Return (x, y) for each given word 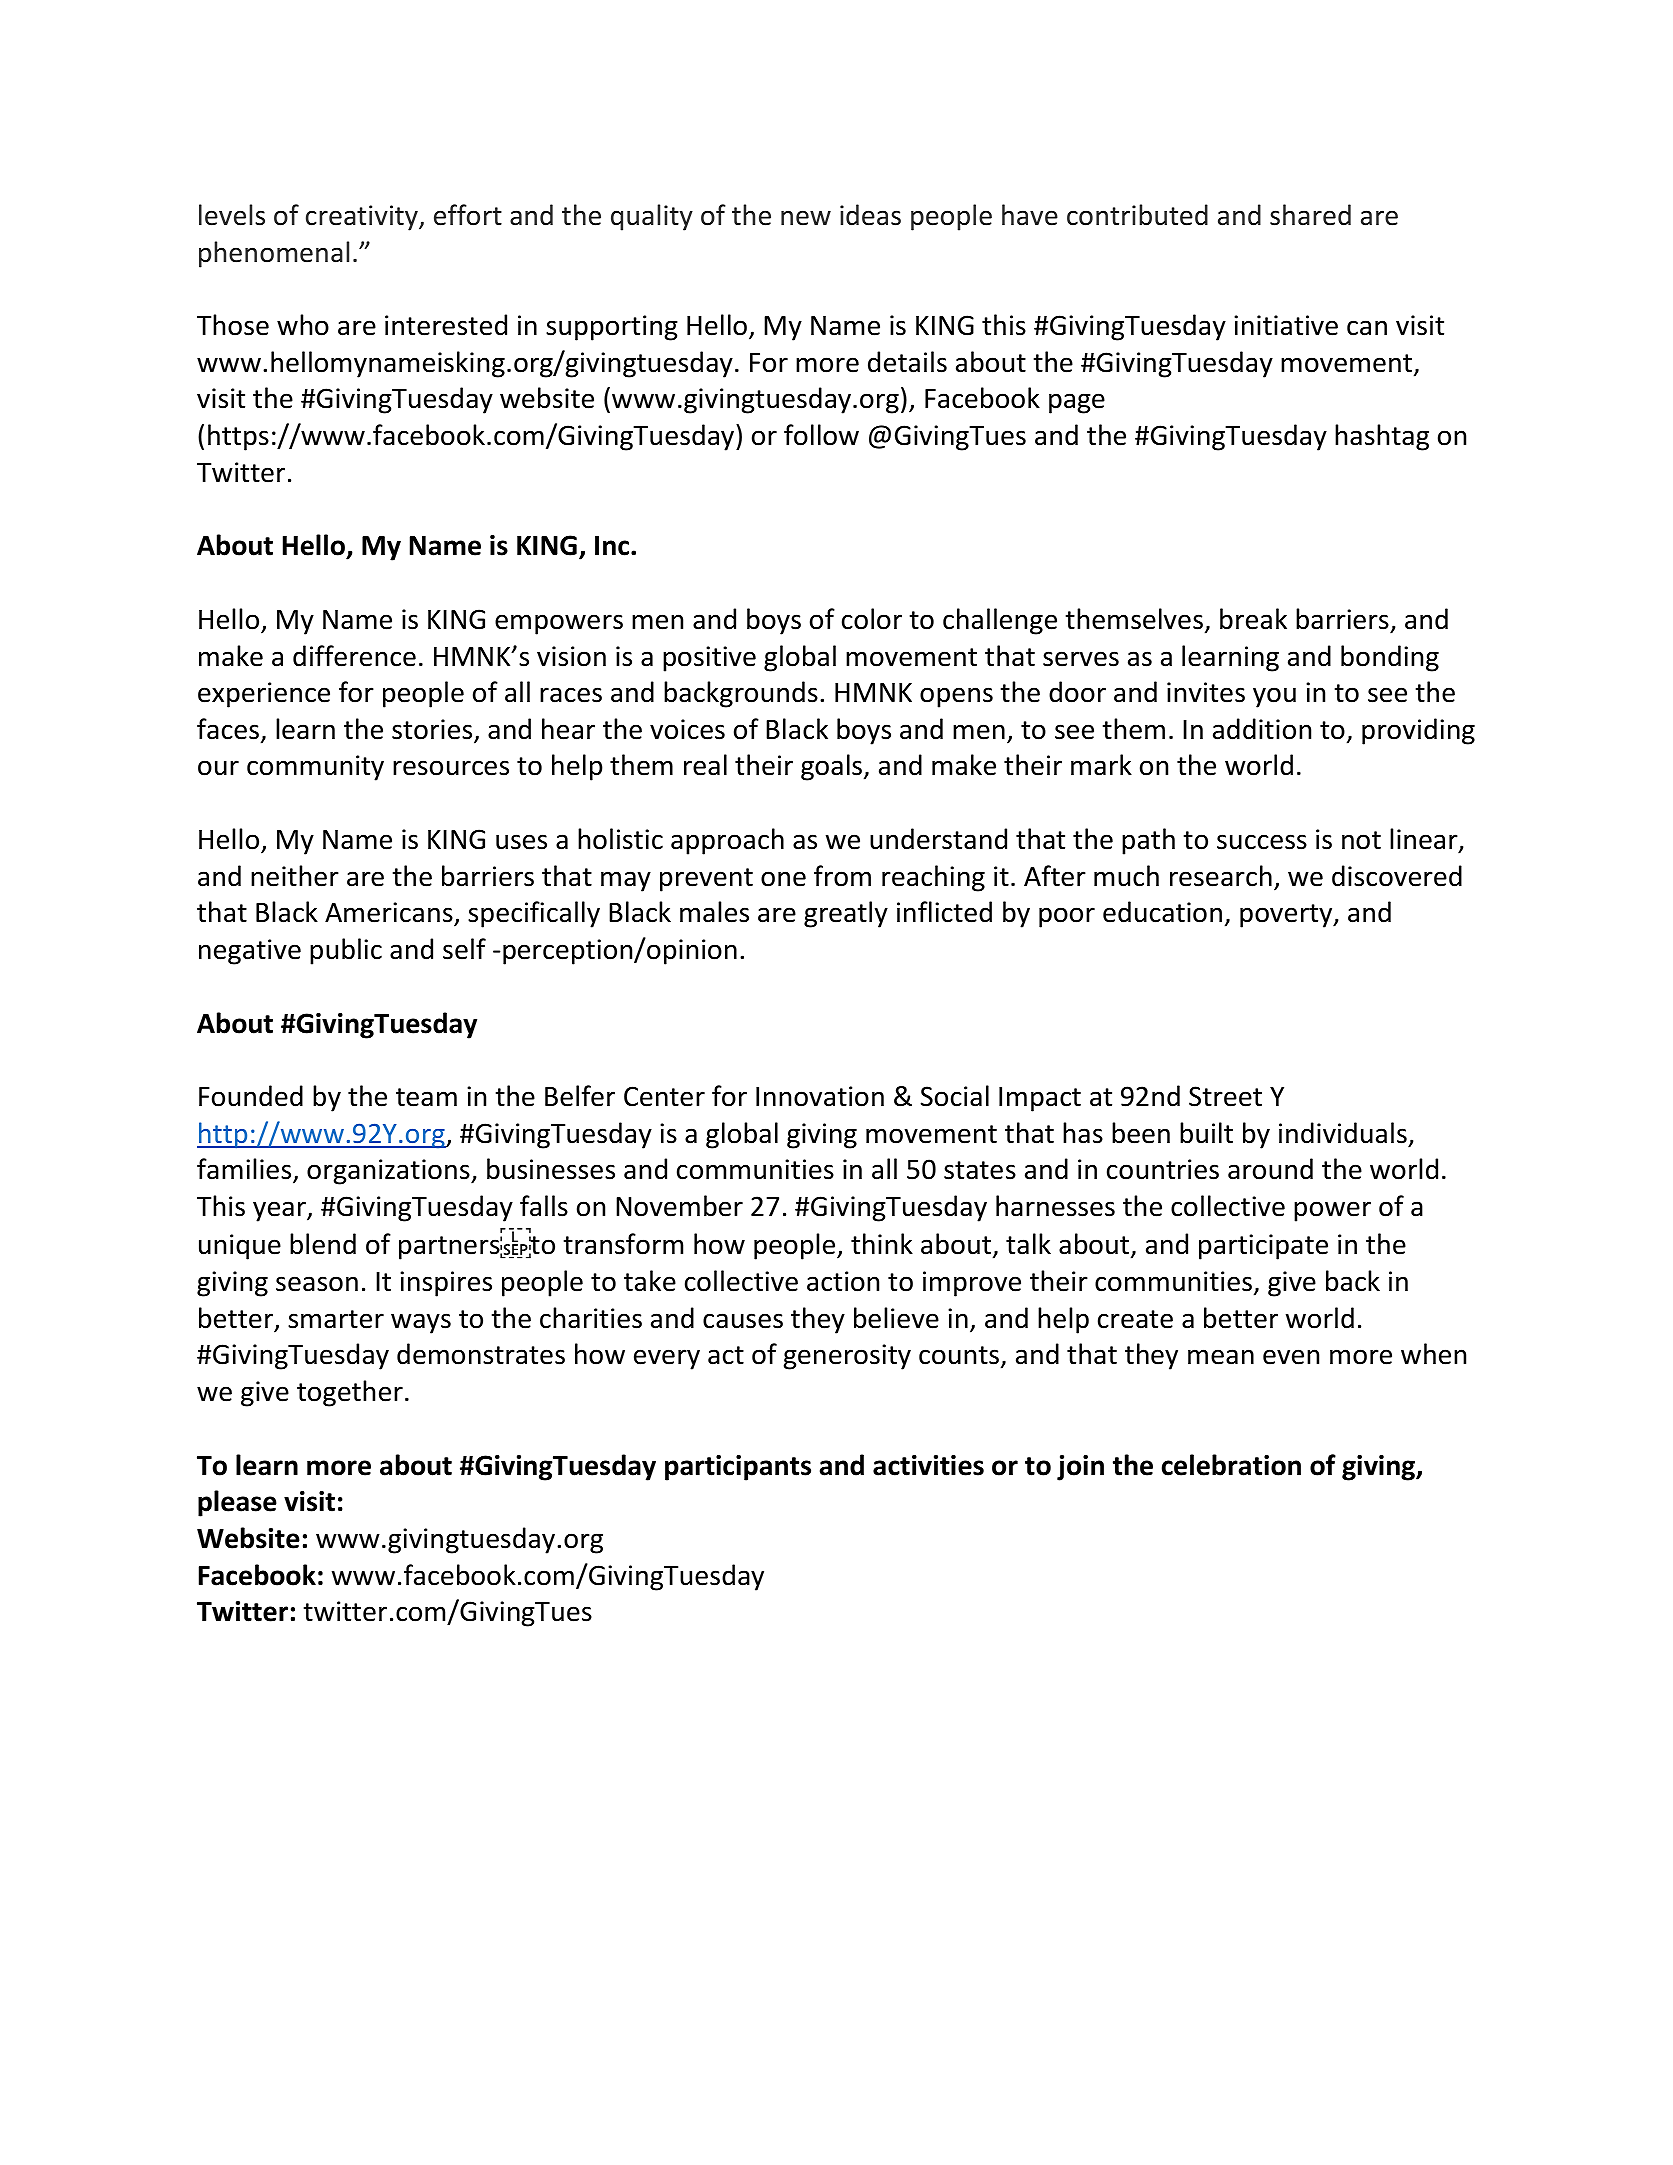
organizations (389, 1172)
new (806, 218)
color (872, 619)
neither (295, 876)
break (1253, 619)
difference (354, 656)
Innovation (820, 1096)
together (350, 1393)
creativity (363, 218)
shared (1310, 215)
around (1270, 1169)
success (1262, 842)
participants (738, 1468)
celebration (1231, 1465)
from (842, 876)
